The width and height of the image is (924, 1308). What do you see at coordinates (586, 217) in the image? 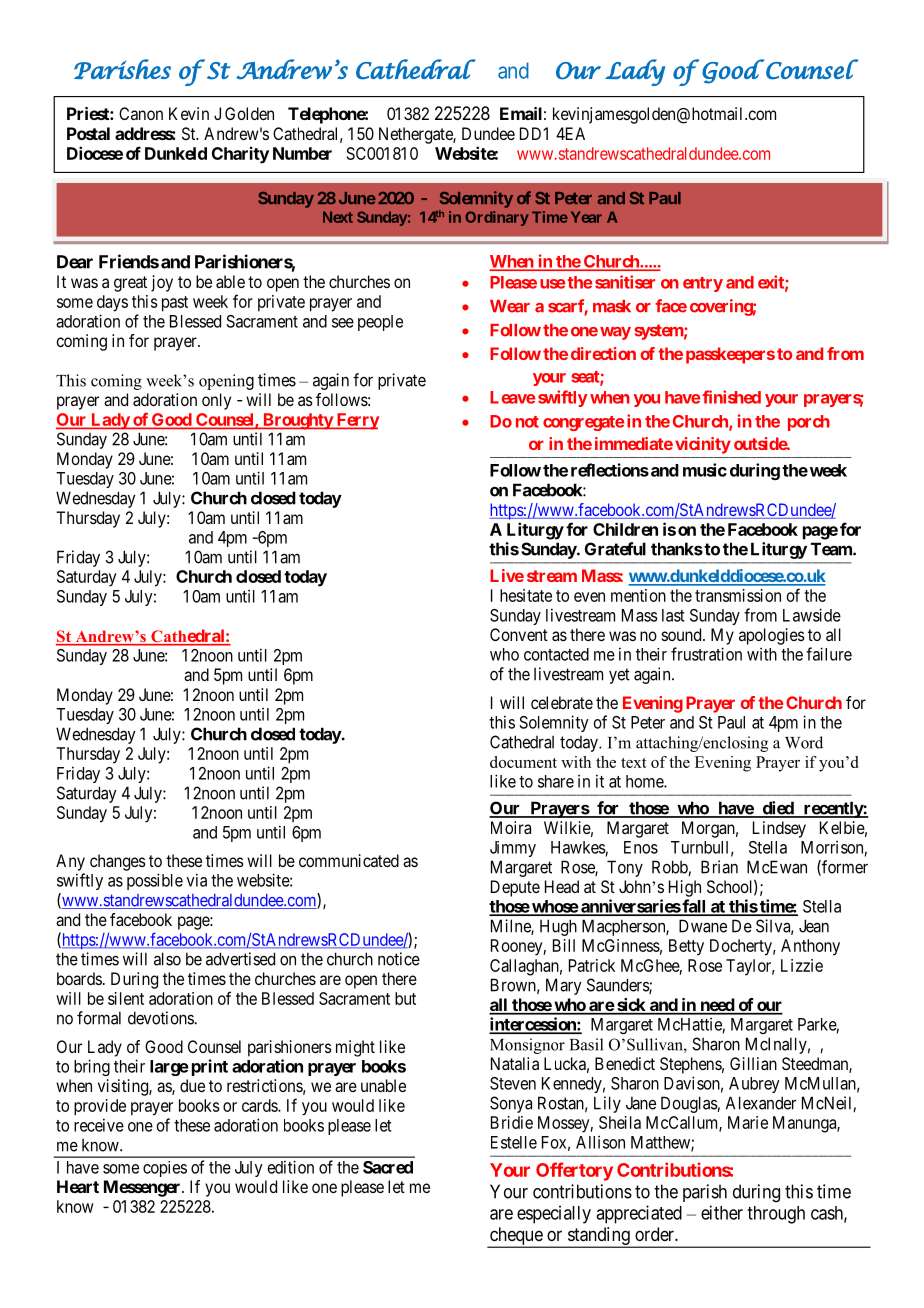
I see `Year` at bounding box center [586, 217].
